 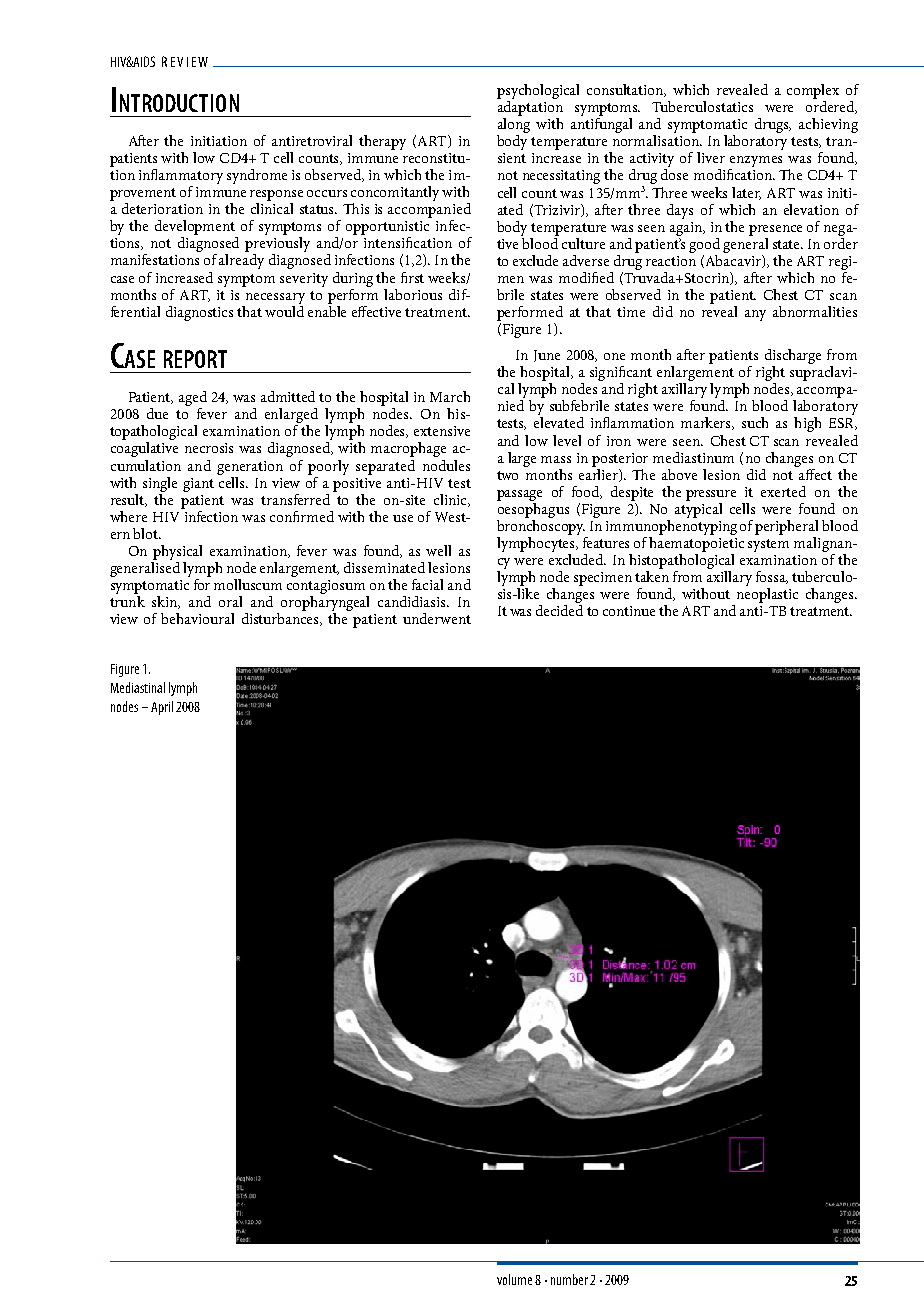 I want to click on syndrome, so click(x=257, y=176).
